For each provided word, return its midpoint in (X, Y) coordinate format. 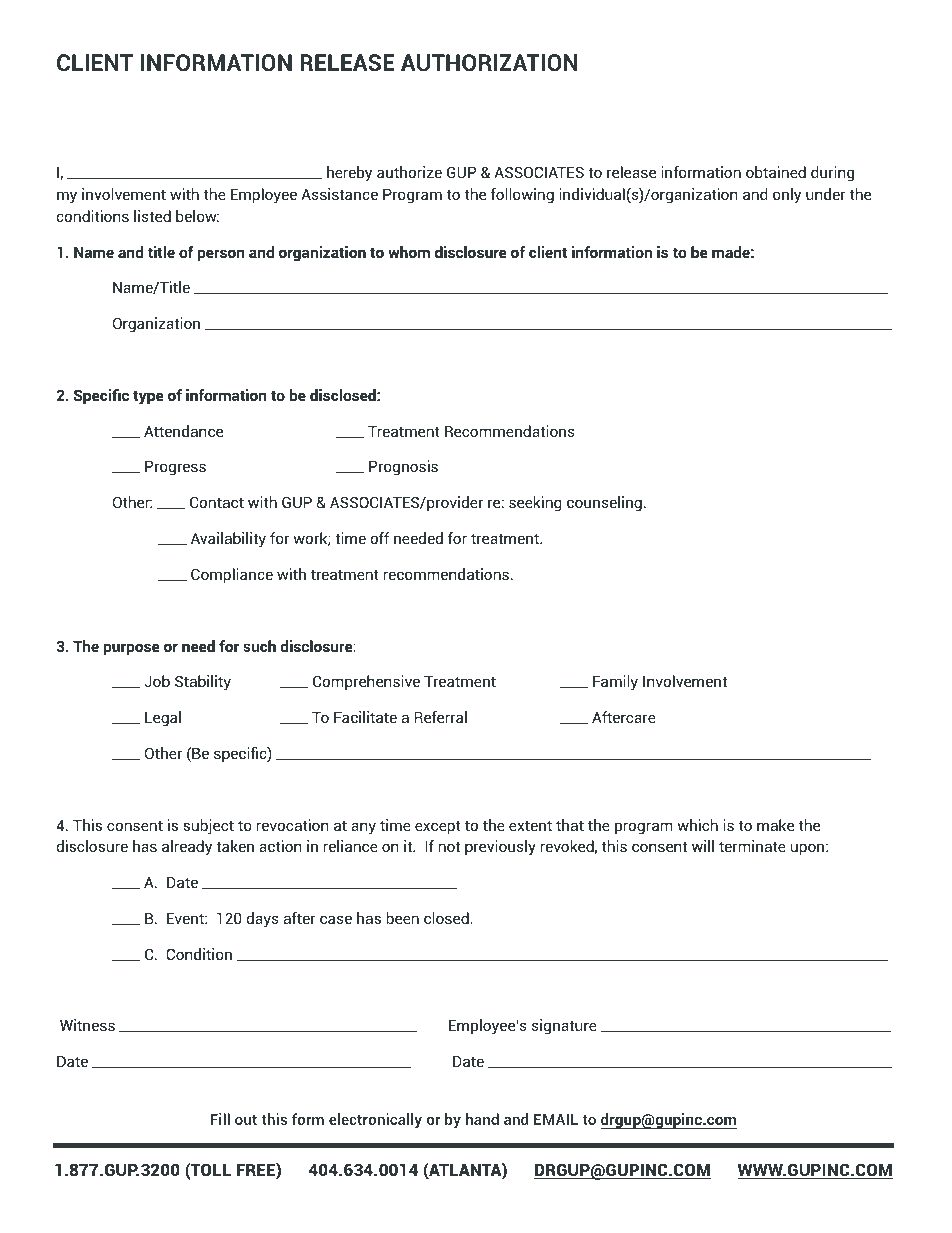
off (380, 538)
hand (482, 1119)
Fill (220, 1119)
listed (152, 216)
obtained (776, 172)
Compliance (232, 575)
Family (615, 683)
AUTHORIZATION (489, 62)
